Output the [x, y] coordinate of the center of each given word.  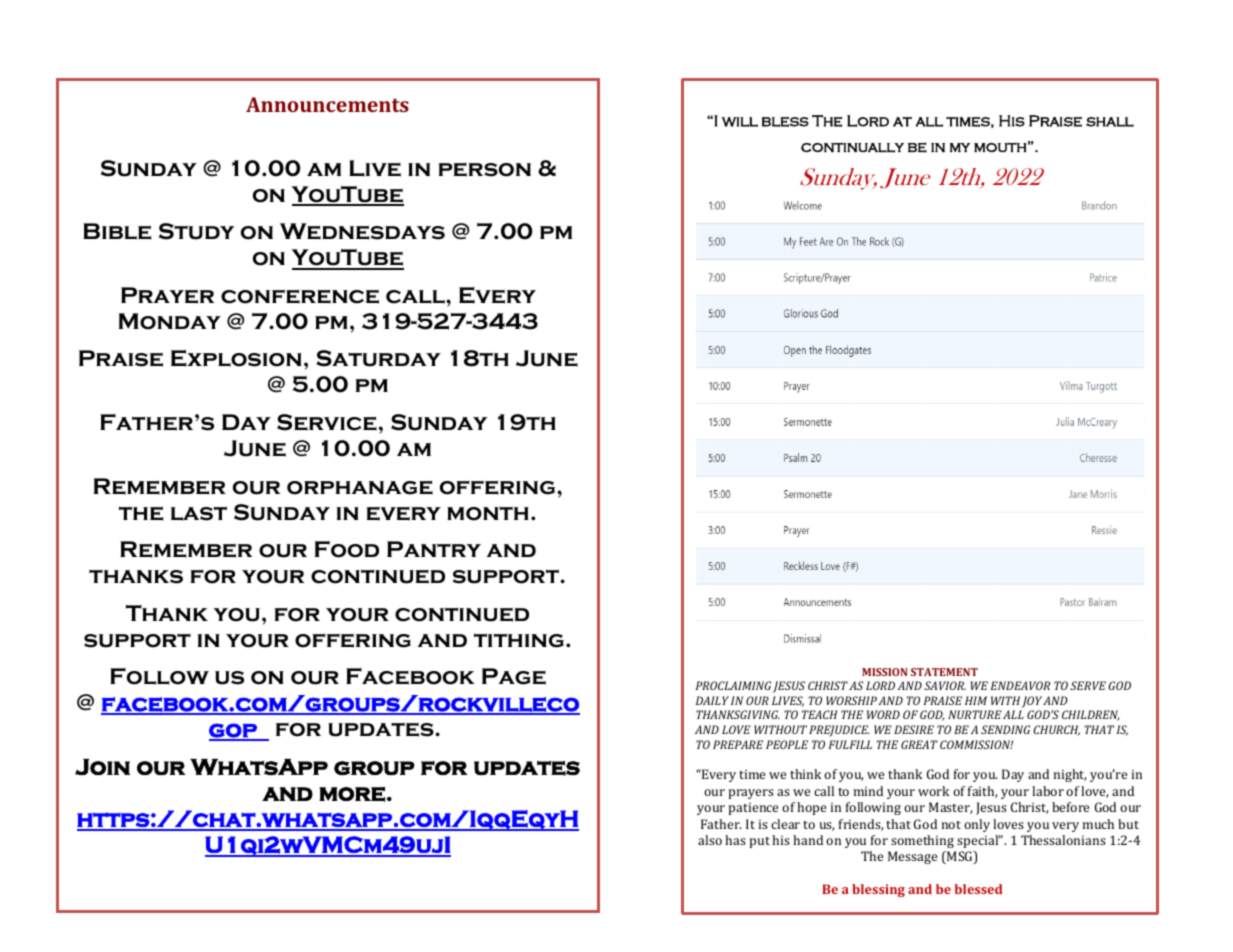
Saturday [378, 358]
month [488, 513]
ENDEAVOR [1020, 685]
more [352, 794]
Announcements [327, 104]
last [199, 513]
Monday [170, 321]
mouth [1000, 147]
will [740, 122]
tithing [519, 640]
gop [234, 731]
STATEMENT [944, 672]
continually [852, 147]
